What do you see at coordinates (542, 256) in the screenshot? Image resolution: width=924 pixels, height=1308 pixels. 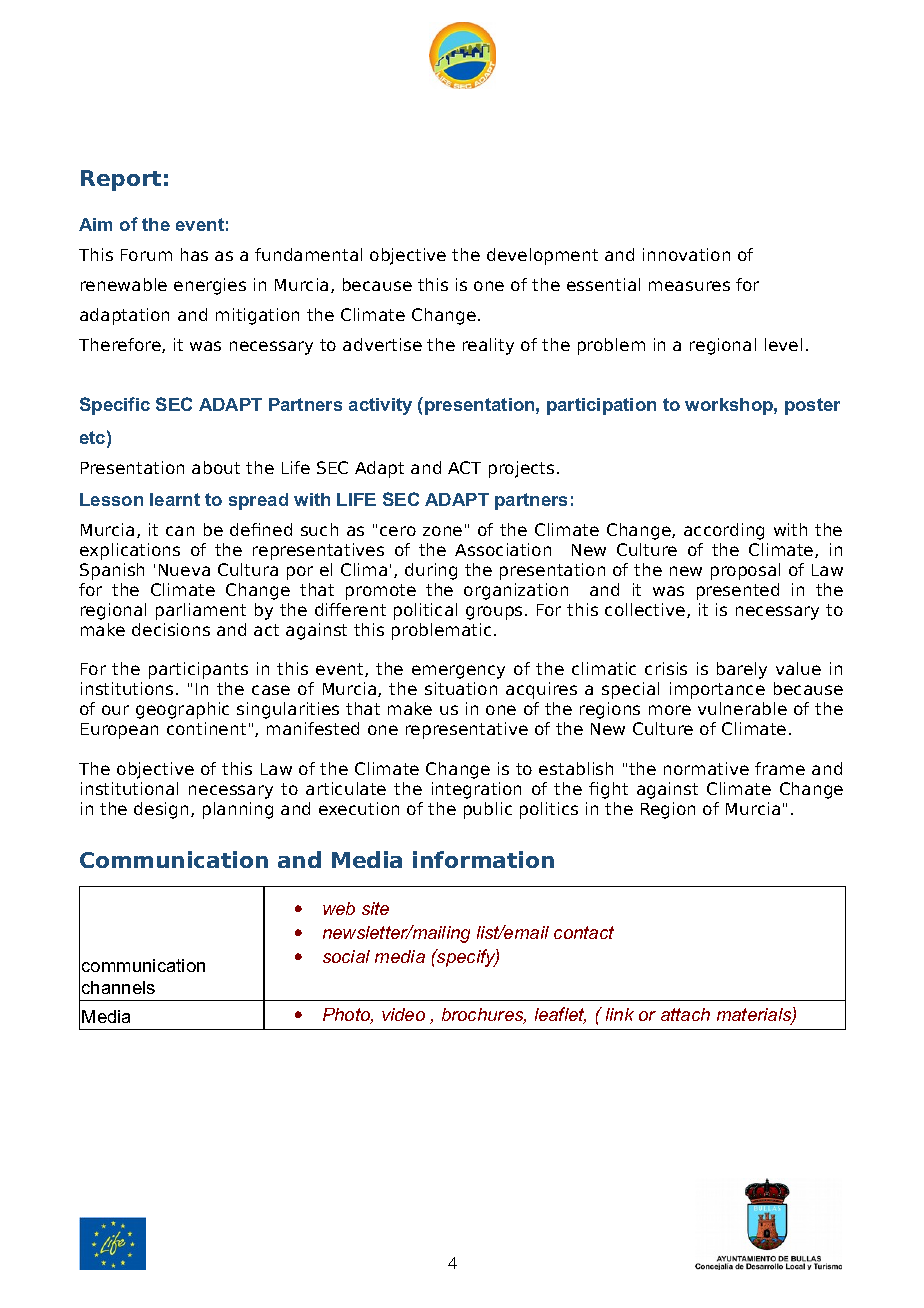 I see `development` at bounding box center [542, 256].
